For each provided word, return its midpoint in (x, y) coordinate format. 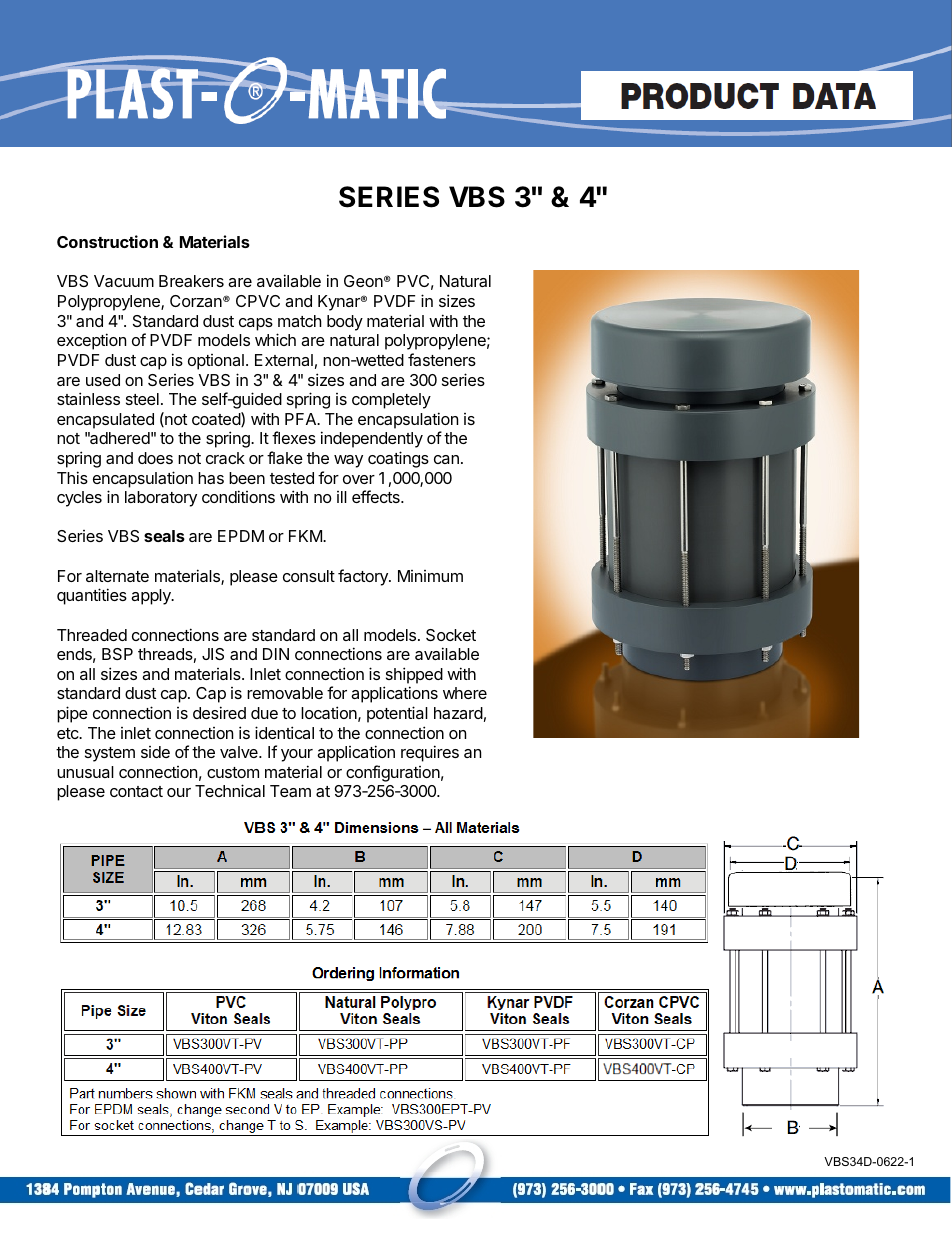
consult (309, 576)
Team (290, 791)
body (345, 323)
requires (430, 753)
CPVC (258, 301)
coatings (398, 459)
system (110, 754)
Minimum (430, 576)
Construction (107, 241)
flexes (294, 437)
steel (142, 399)
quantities (92, 596)
